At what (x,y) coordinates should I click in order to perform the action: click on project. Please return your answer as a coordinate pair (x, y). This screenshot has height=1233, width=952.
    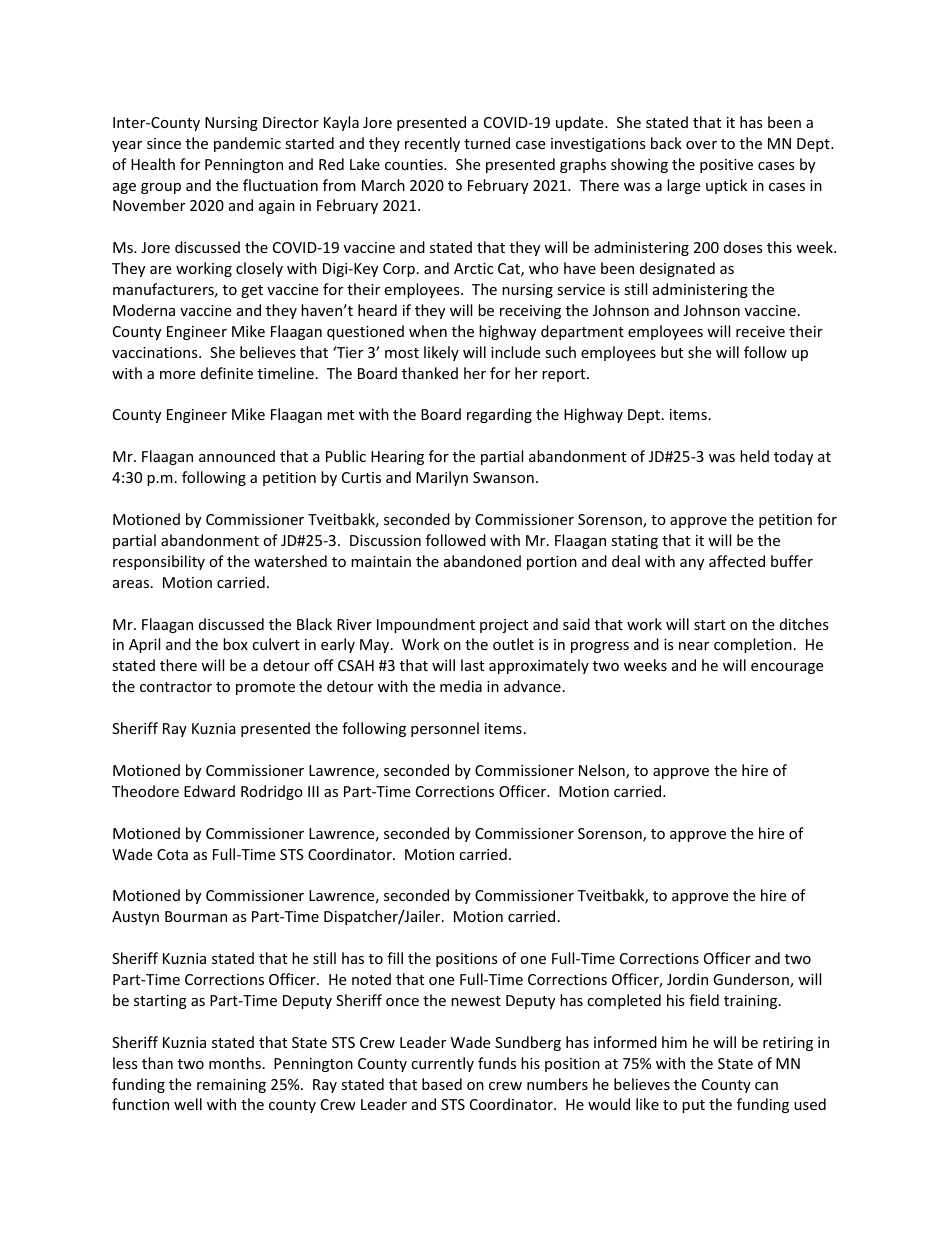
    Looking at the image, I should click on (504, 626).
